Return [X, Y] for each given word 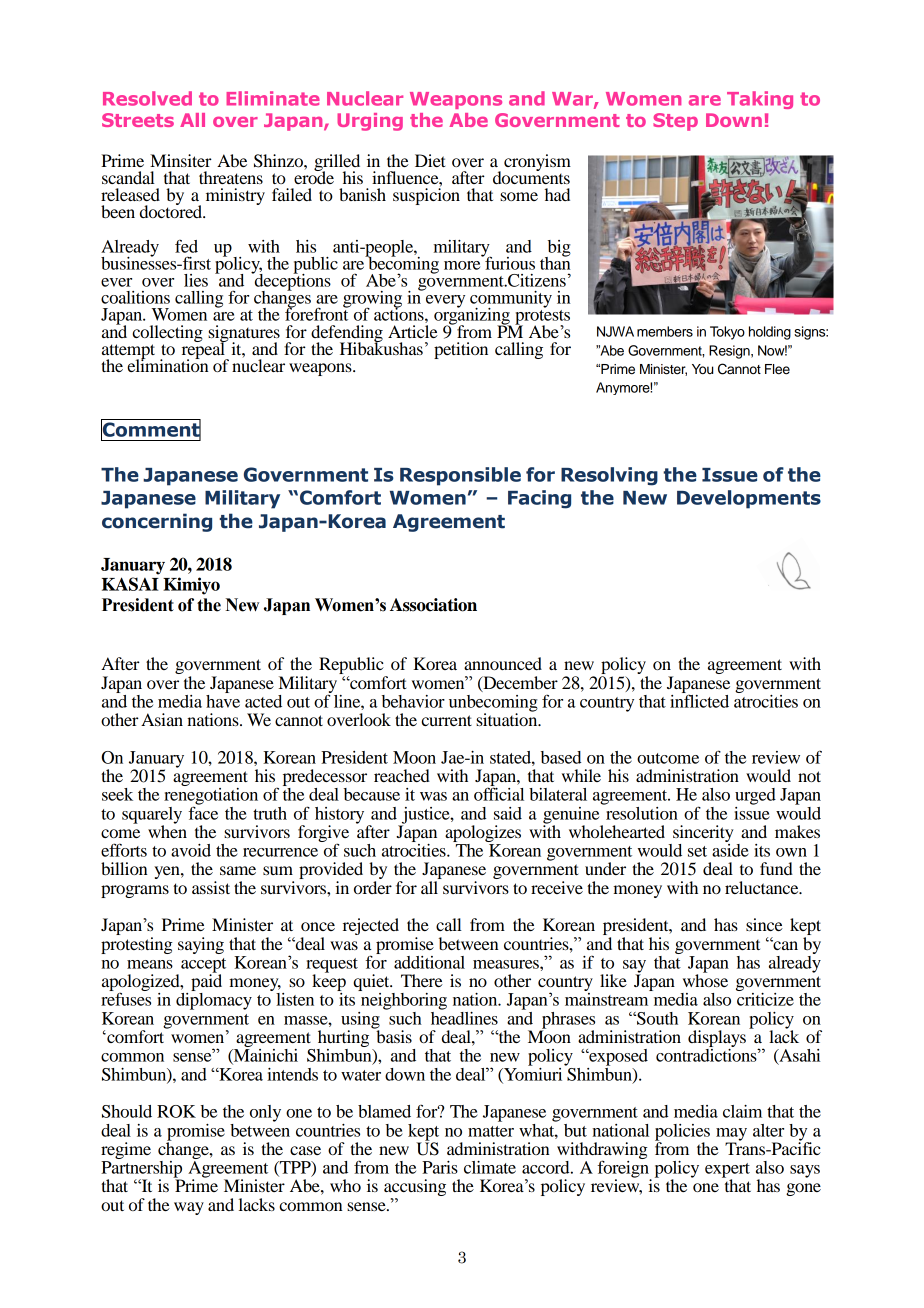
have [223, 700]
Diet [430, 160]
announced [503, 663]
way [189, 1208]
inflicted [699, 700]
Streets [138, 120]
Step [675, 122]
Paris [440, 1167]
